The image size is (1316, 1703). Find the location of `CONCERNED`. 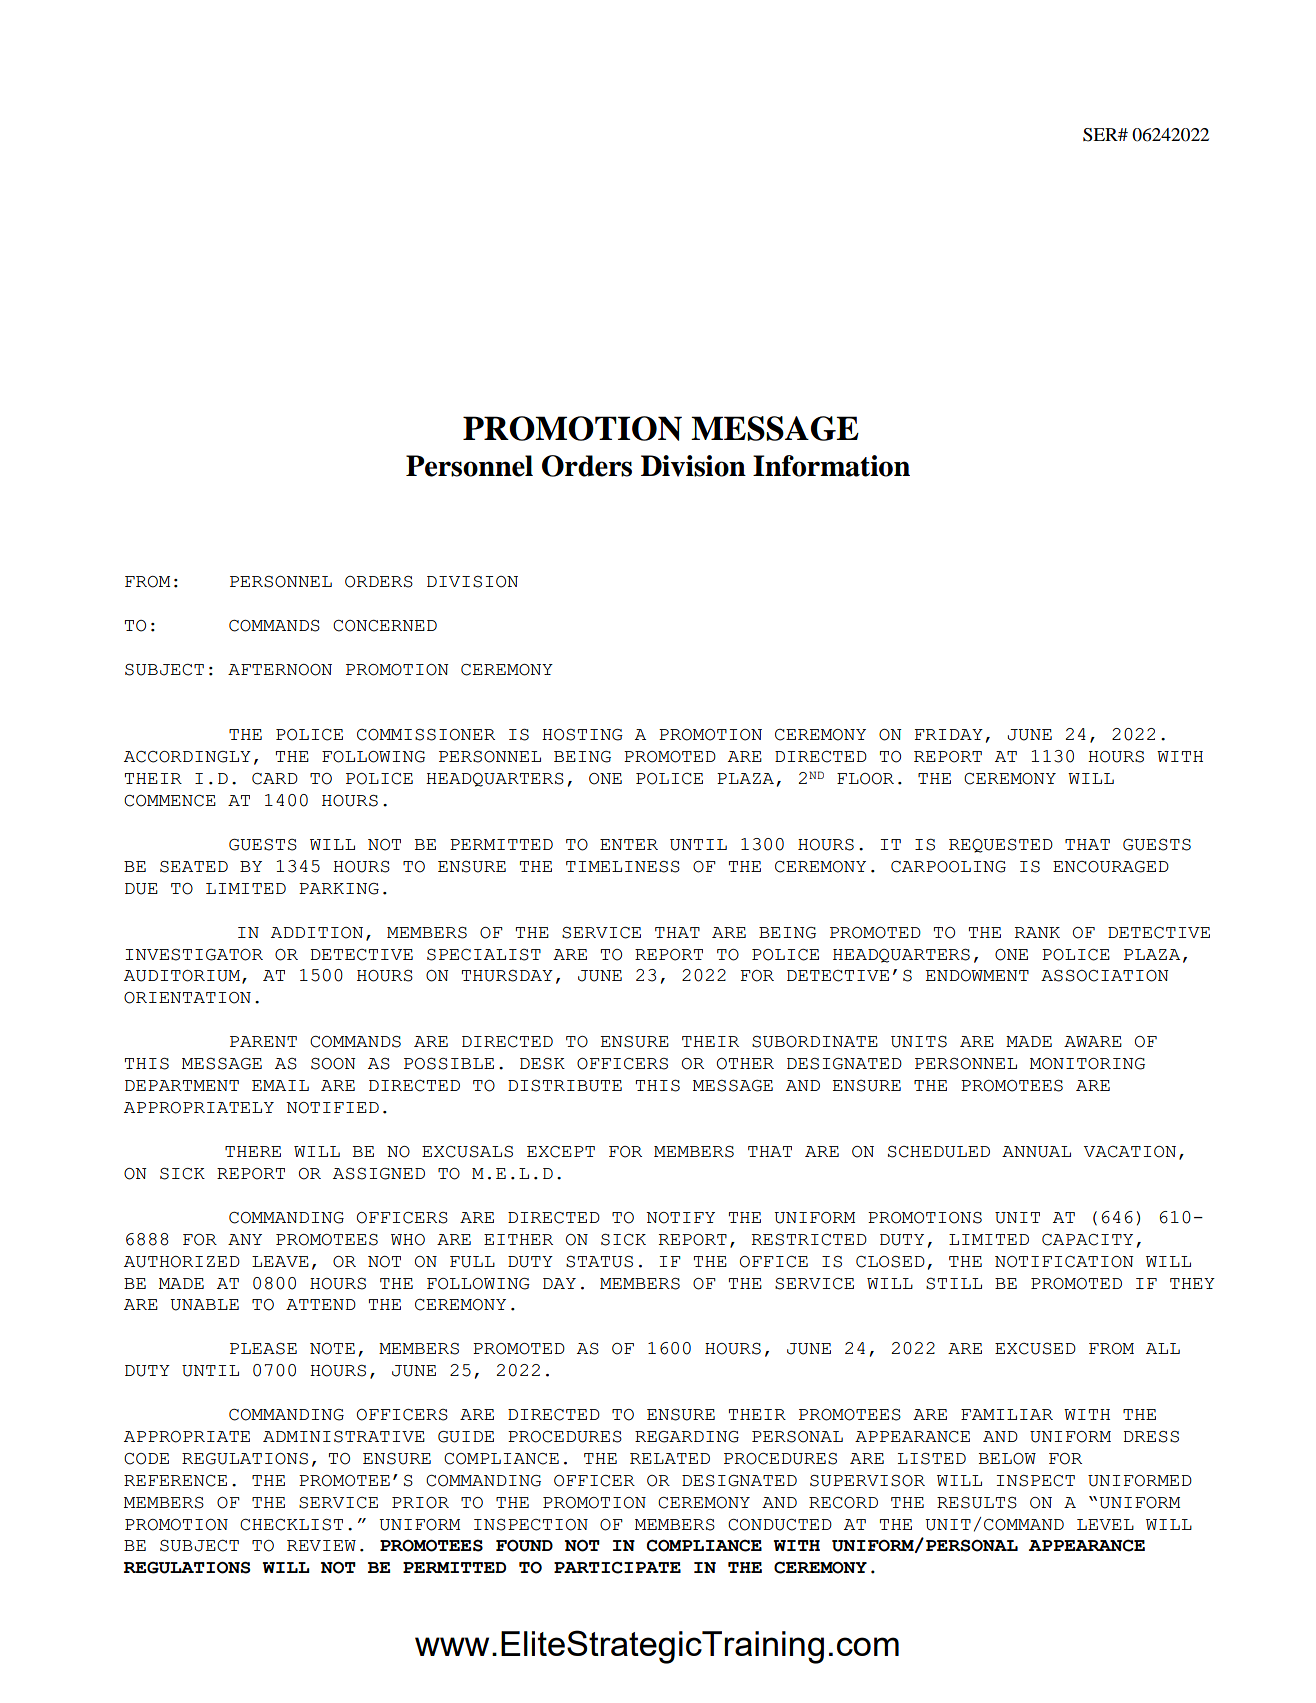

CONCERNED is located at coordinates (385, 626).
